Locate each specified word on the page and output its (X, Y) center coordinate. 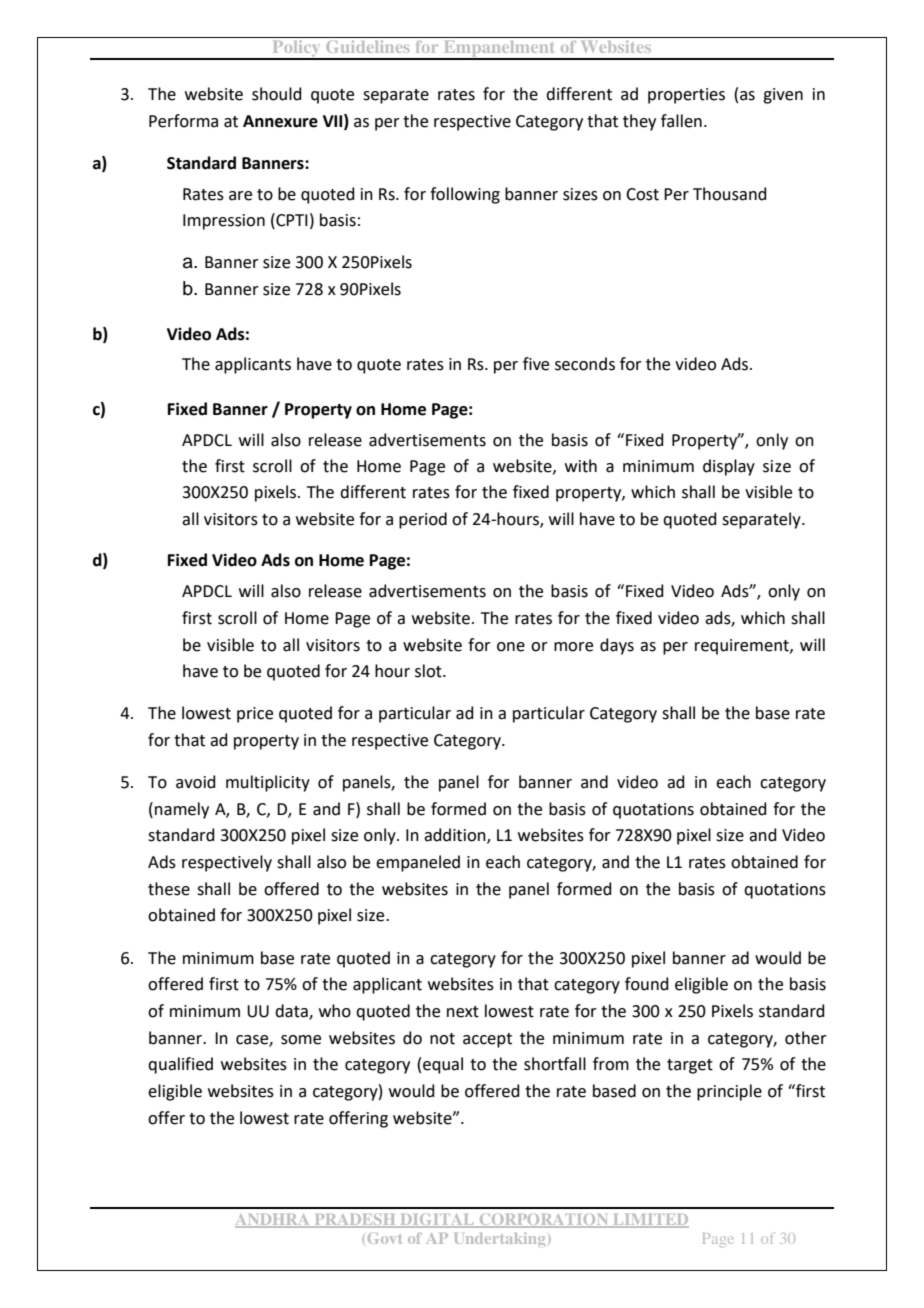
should (277, 94)
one (511, 647)
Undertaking (500, 1239)
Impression (224, 222)
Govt (385, 1238)
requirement (743, 647)
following (465, 195)
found (647, 984)
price (255, 715)
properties (686, 96)
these (169, 889)
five (536, 364)
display (729, 467)
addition (456, 836)
